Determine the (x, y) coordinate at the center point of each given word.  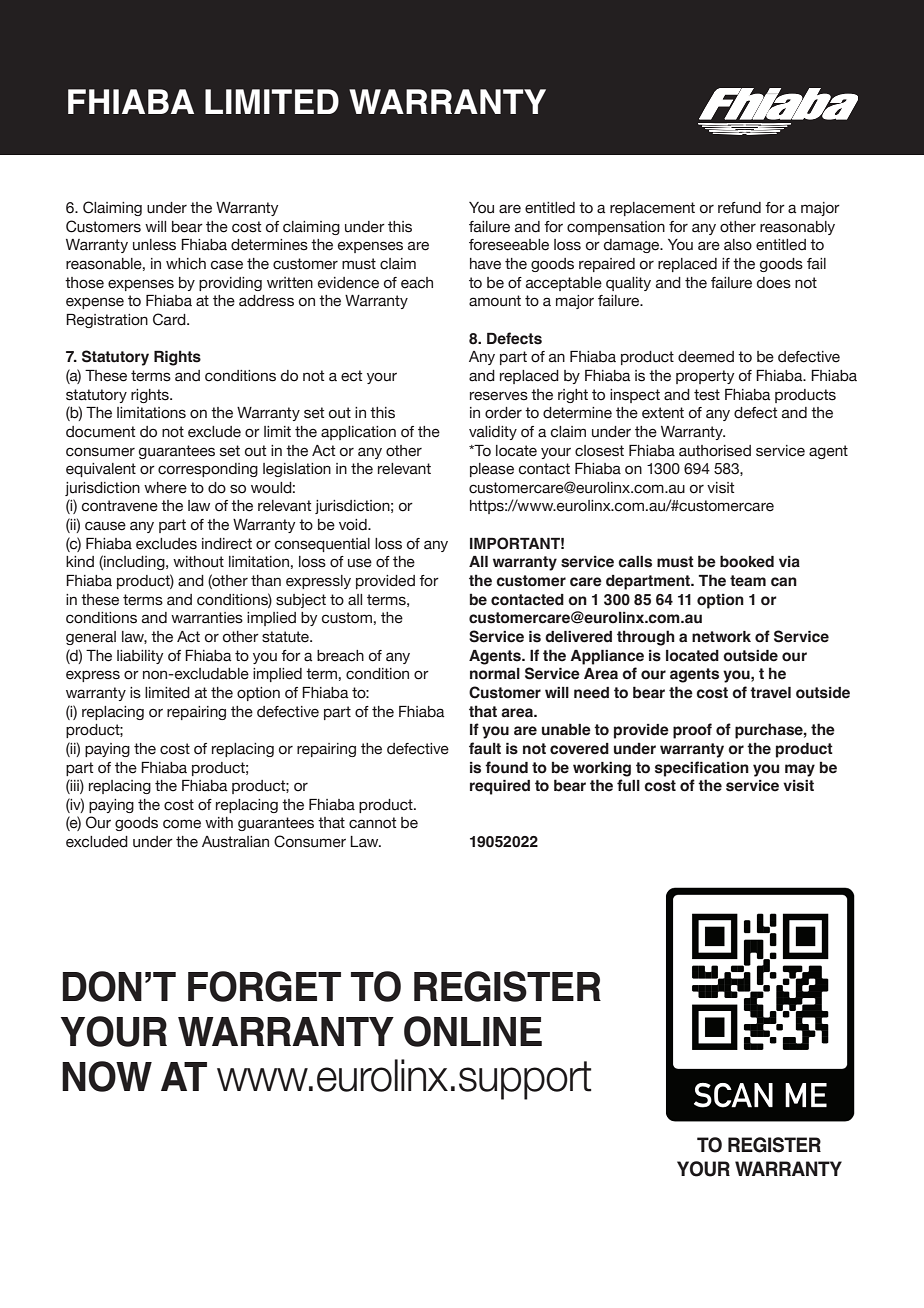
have (485, 264)
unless (154, 245)
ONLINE (473, 1031)
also (738, 245)
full (628, 785)
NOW (107, 1076)
